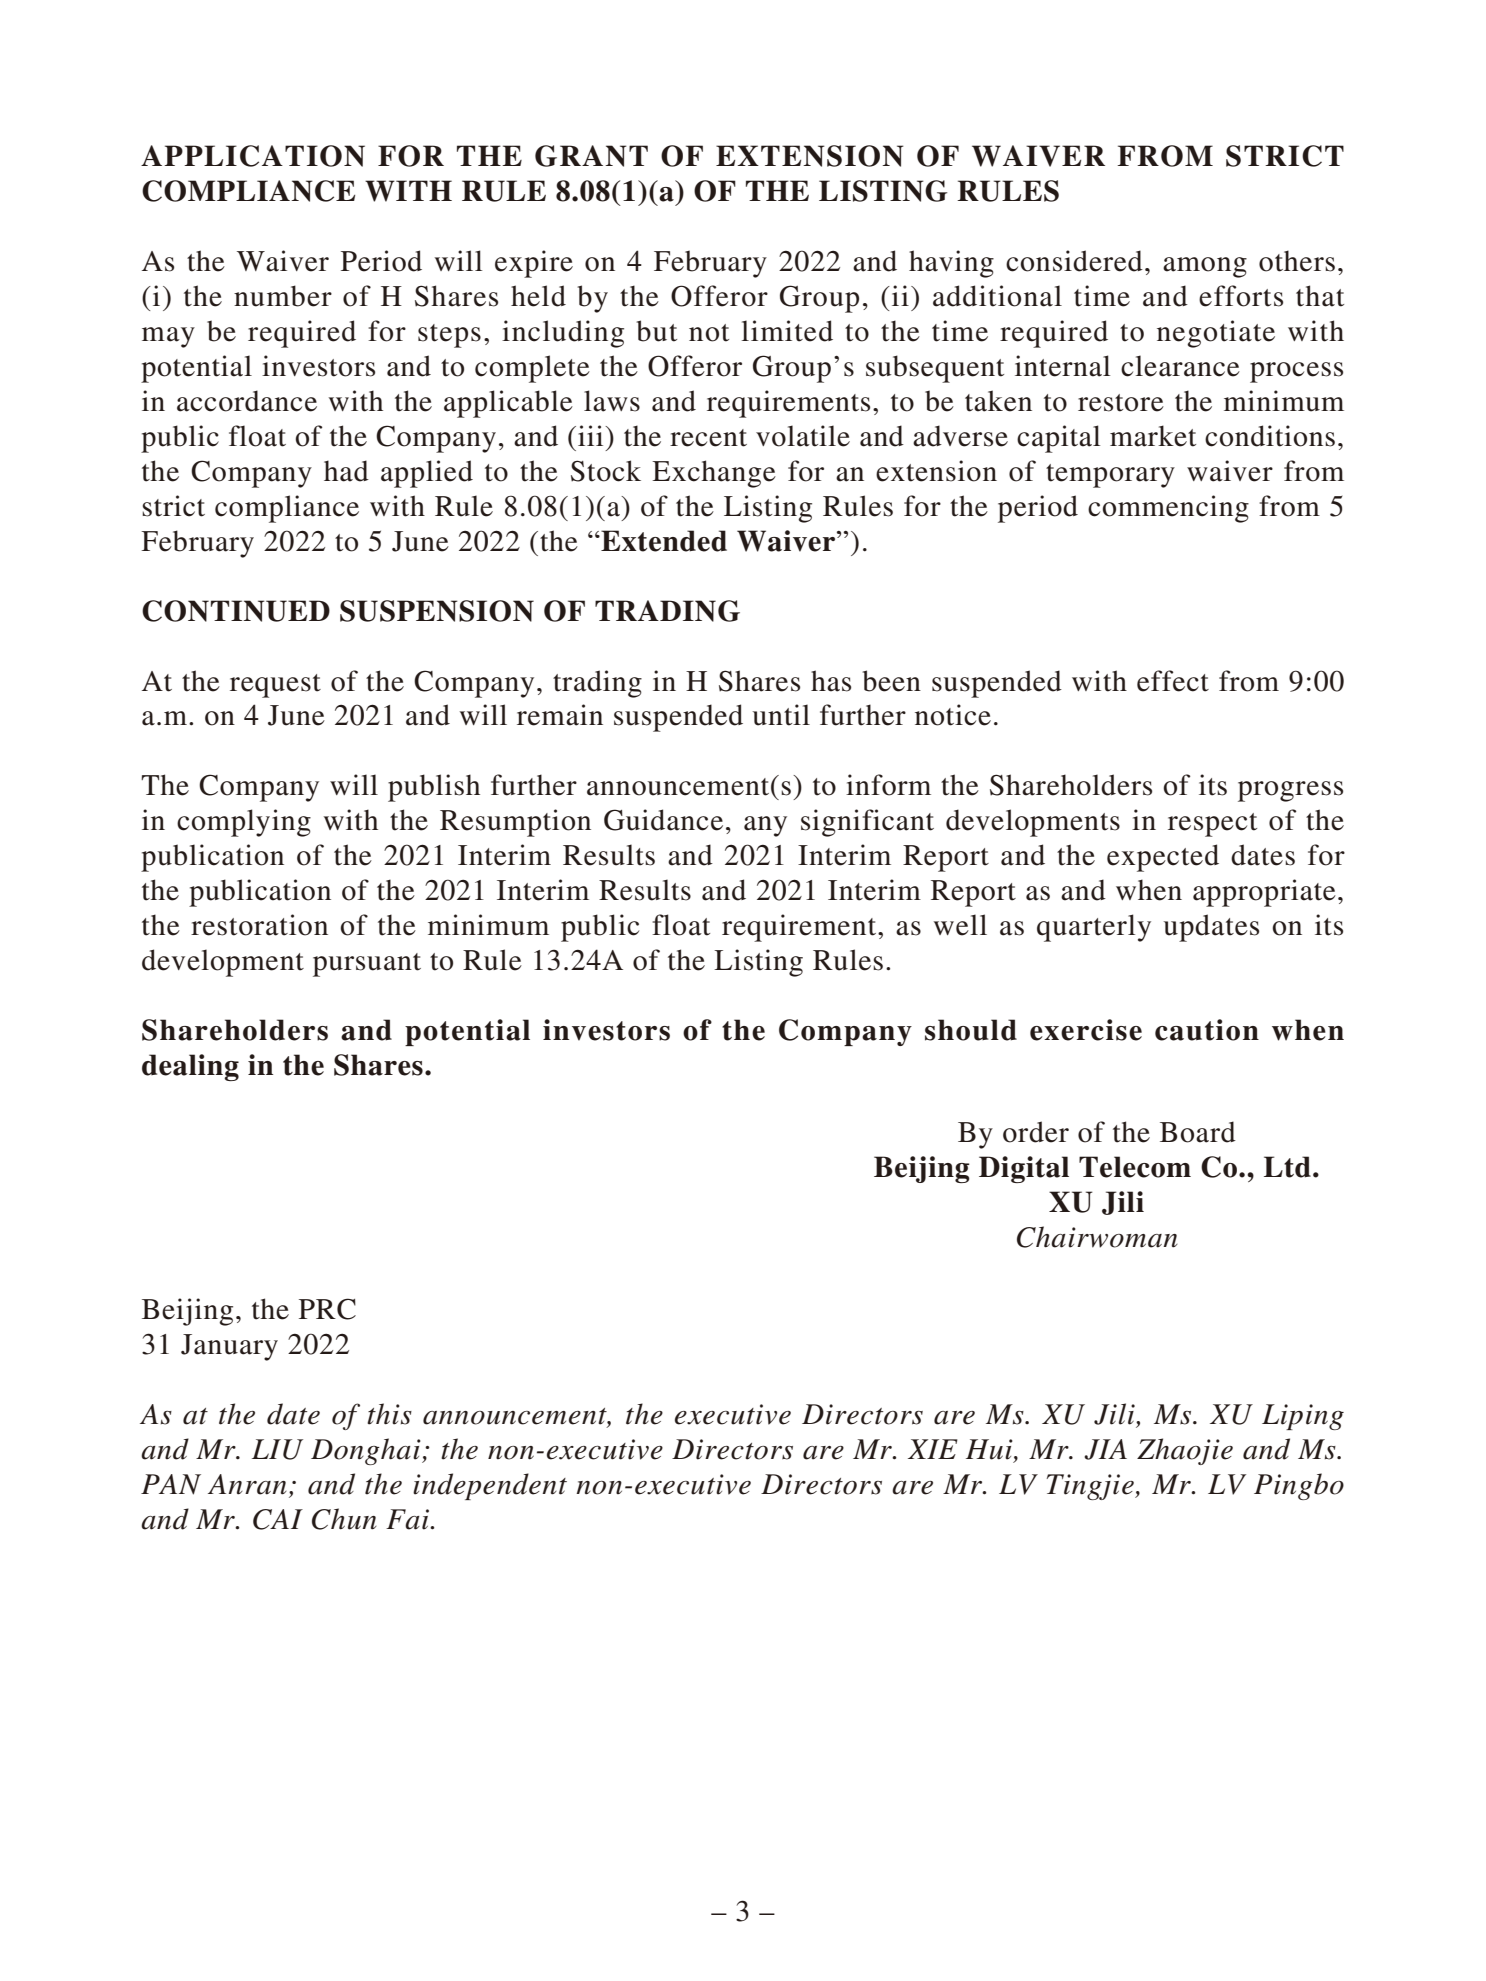 The image size is (1486, 1981). What do you see at coordinates (277, 1449) in the screenshot?
I see `LIU` at bounding box center [277, 1449].
